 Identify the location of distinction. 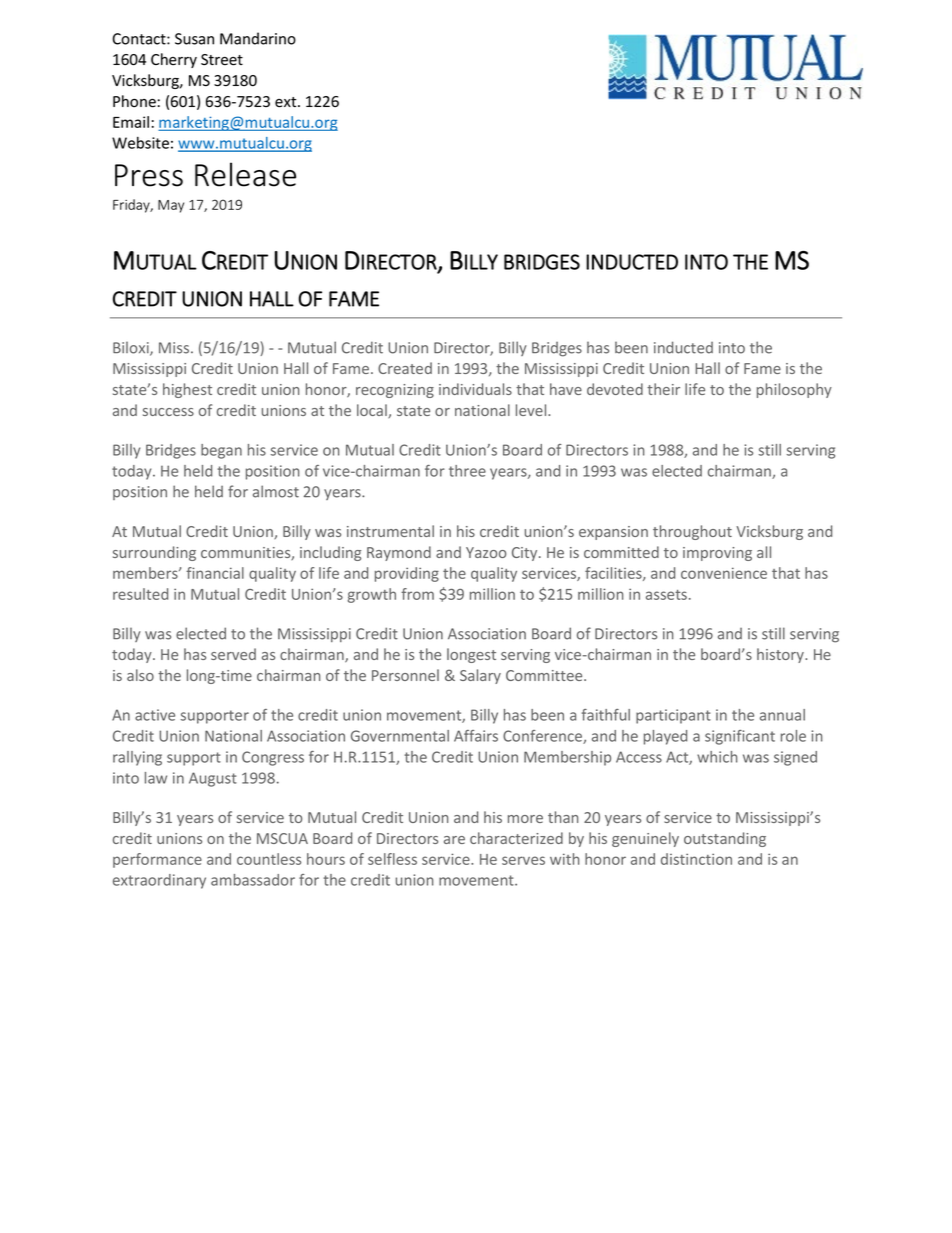
(696, 859).
